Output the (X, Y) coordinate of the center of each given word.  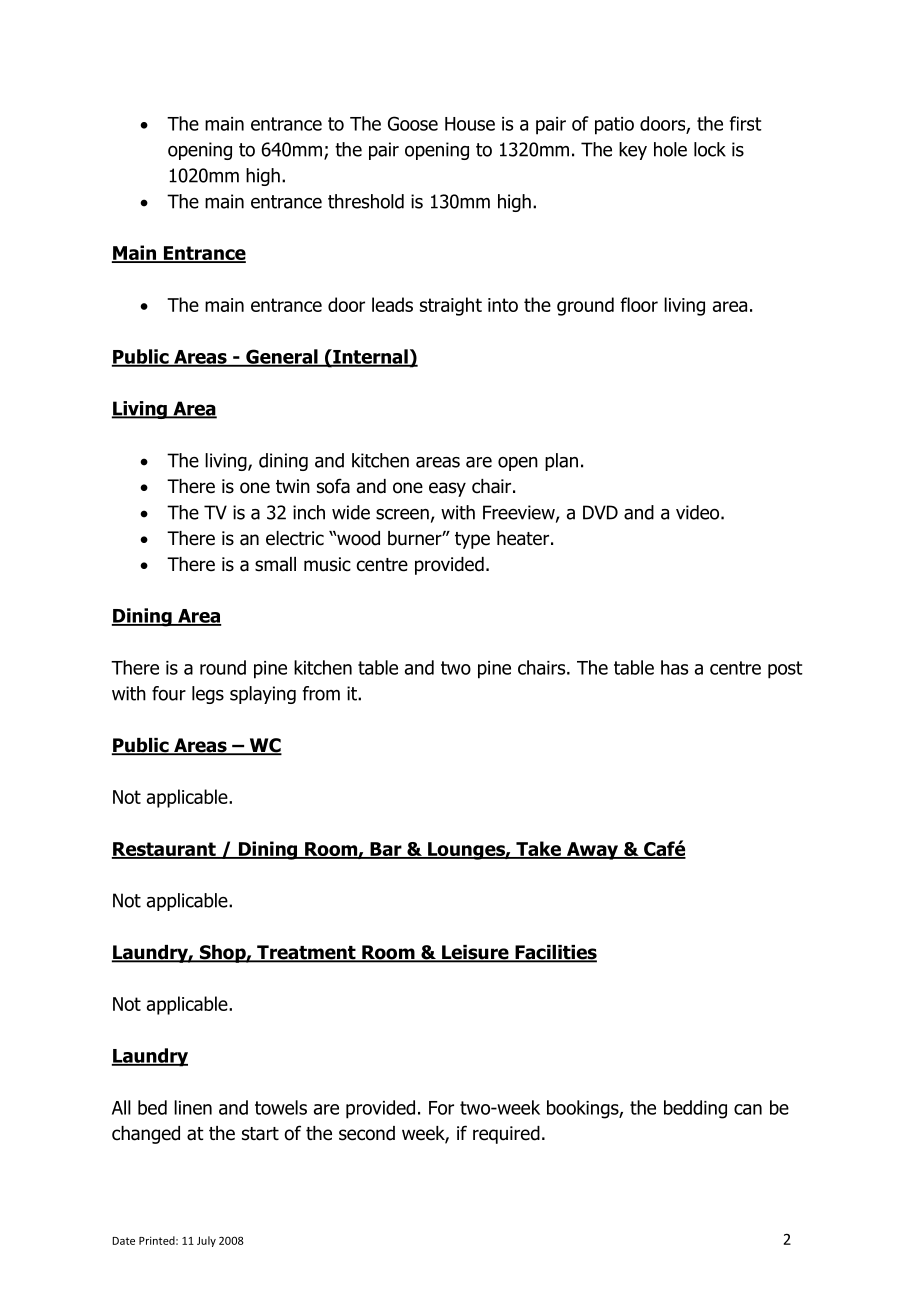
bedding (695, 1109)
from (321, 693)
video (699, 512)
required (506, 1135)
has (674, 667)
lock (710, 149)
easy (447, 489)
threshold (366, 201)
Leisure (475, 953)
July (206, 1241)
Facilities (555, 953)
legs (208, 695)
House (470, 124)
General (282, 357)
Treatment (306, 953)
